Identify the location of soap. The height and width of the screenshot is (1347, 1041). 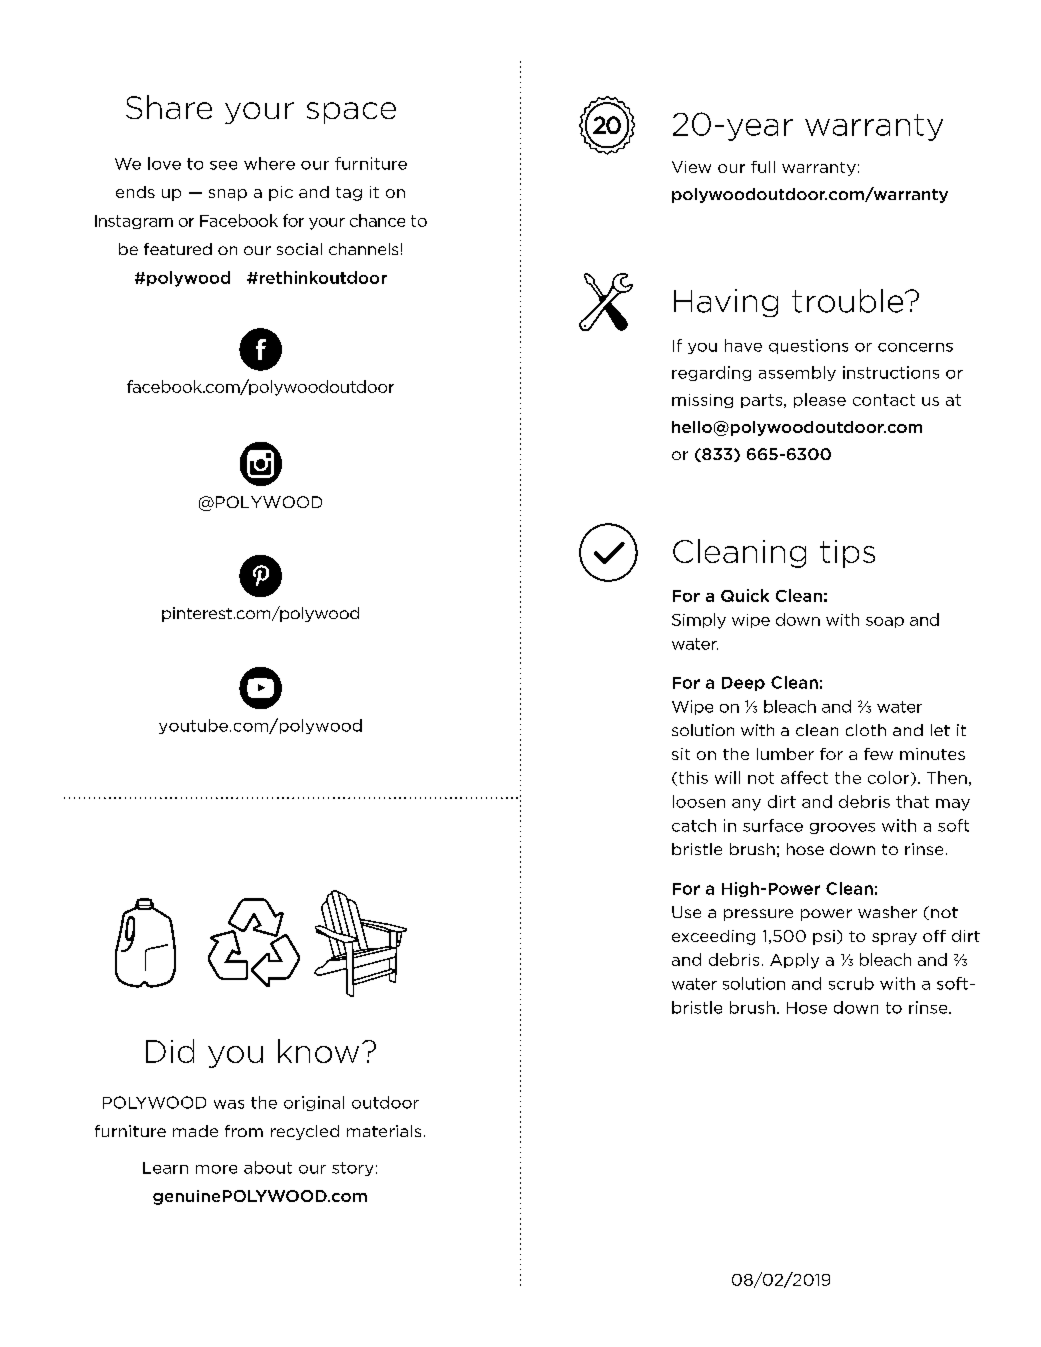
(885, 622).
